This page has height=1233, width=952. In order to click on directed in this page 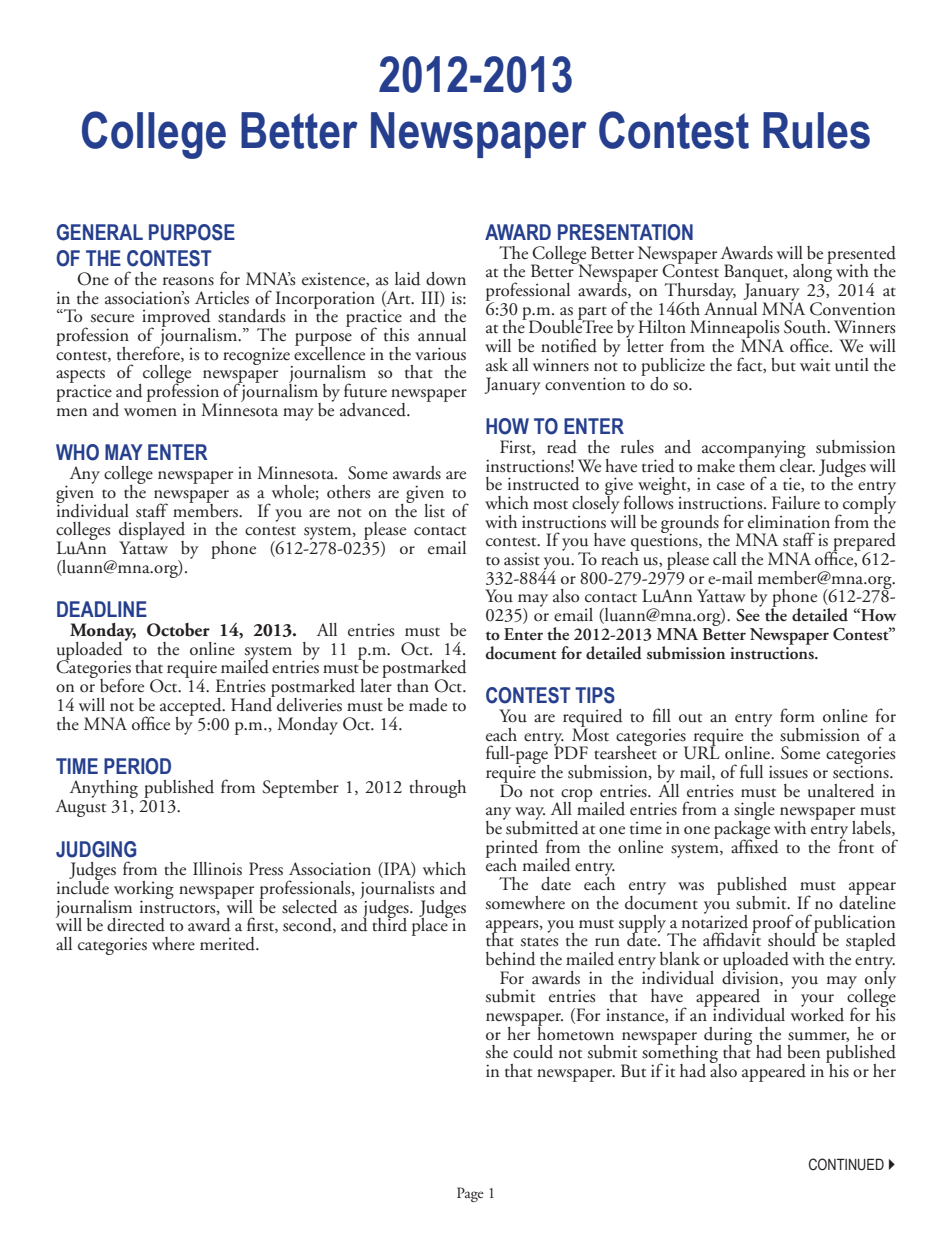, I will do `click(136, 925)`.
